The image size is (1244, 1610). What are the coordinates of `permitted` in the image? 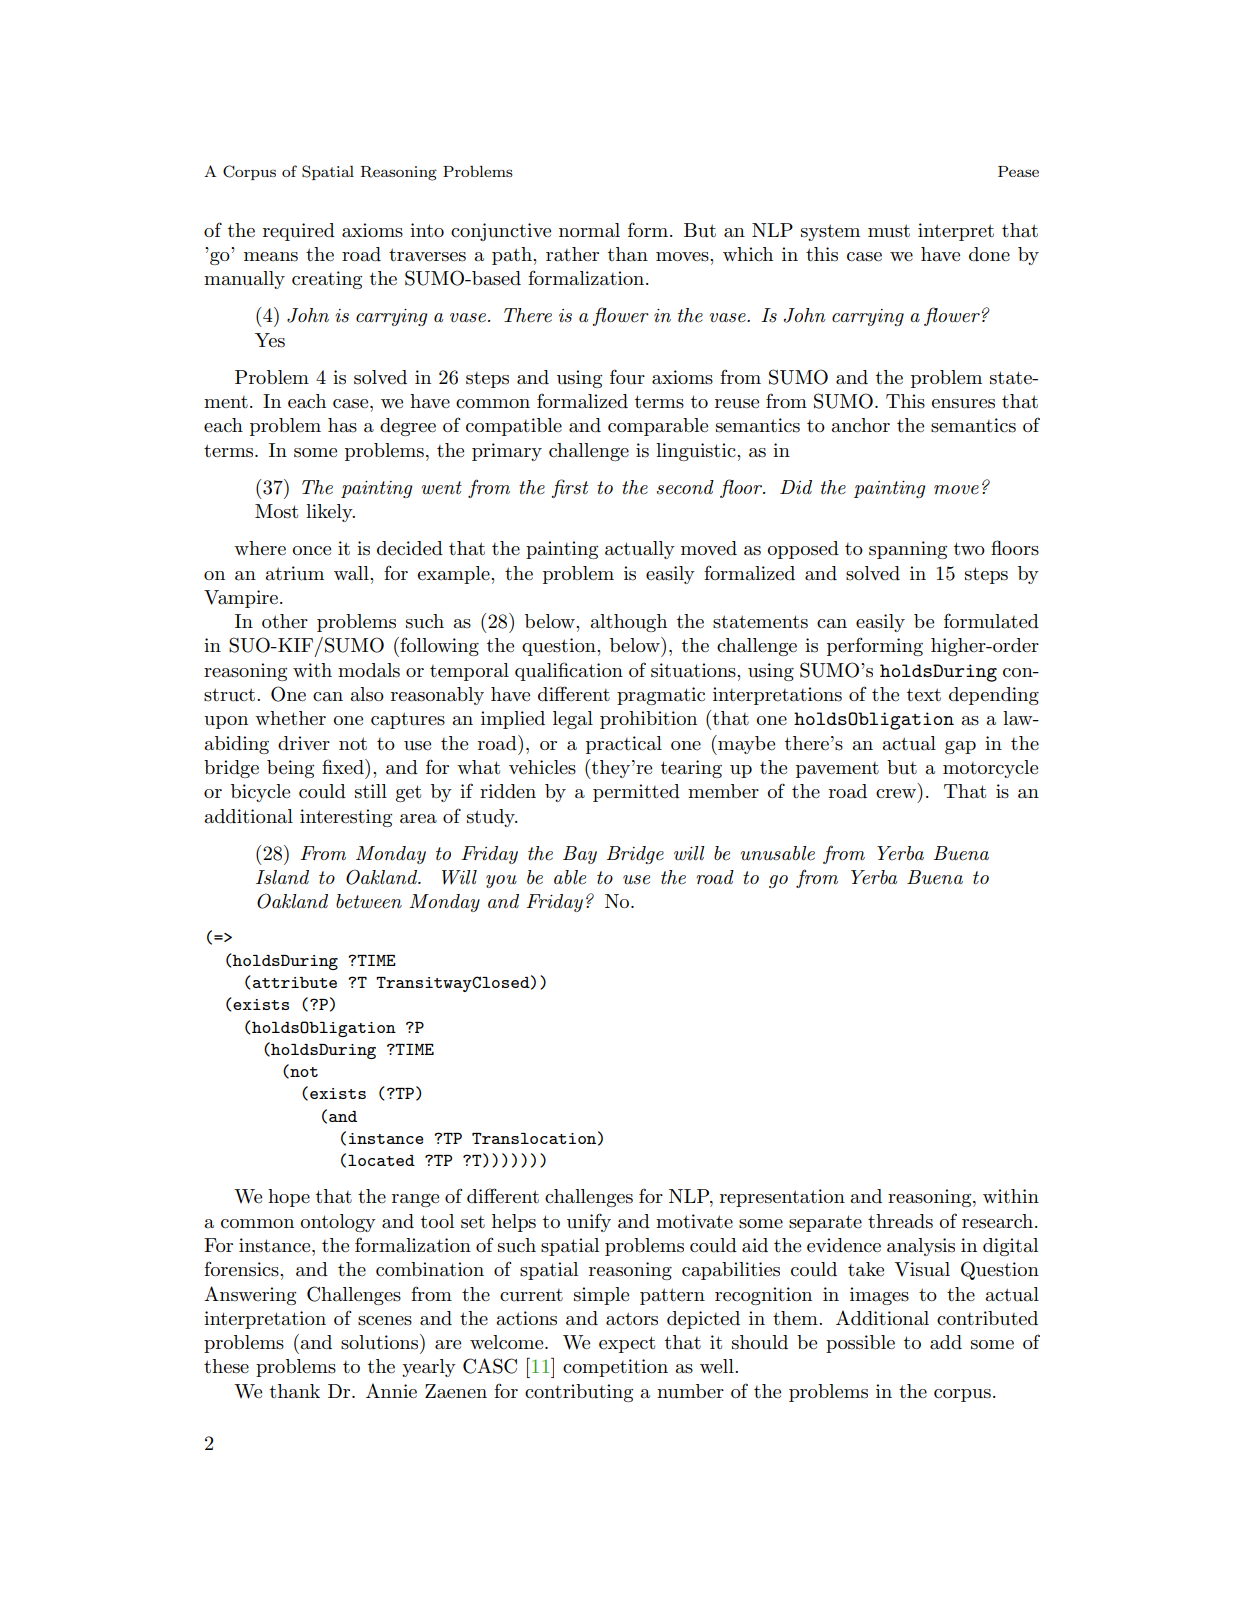 It's located at (636, 793).
